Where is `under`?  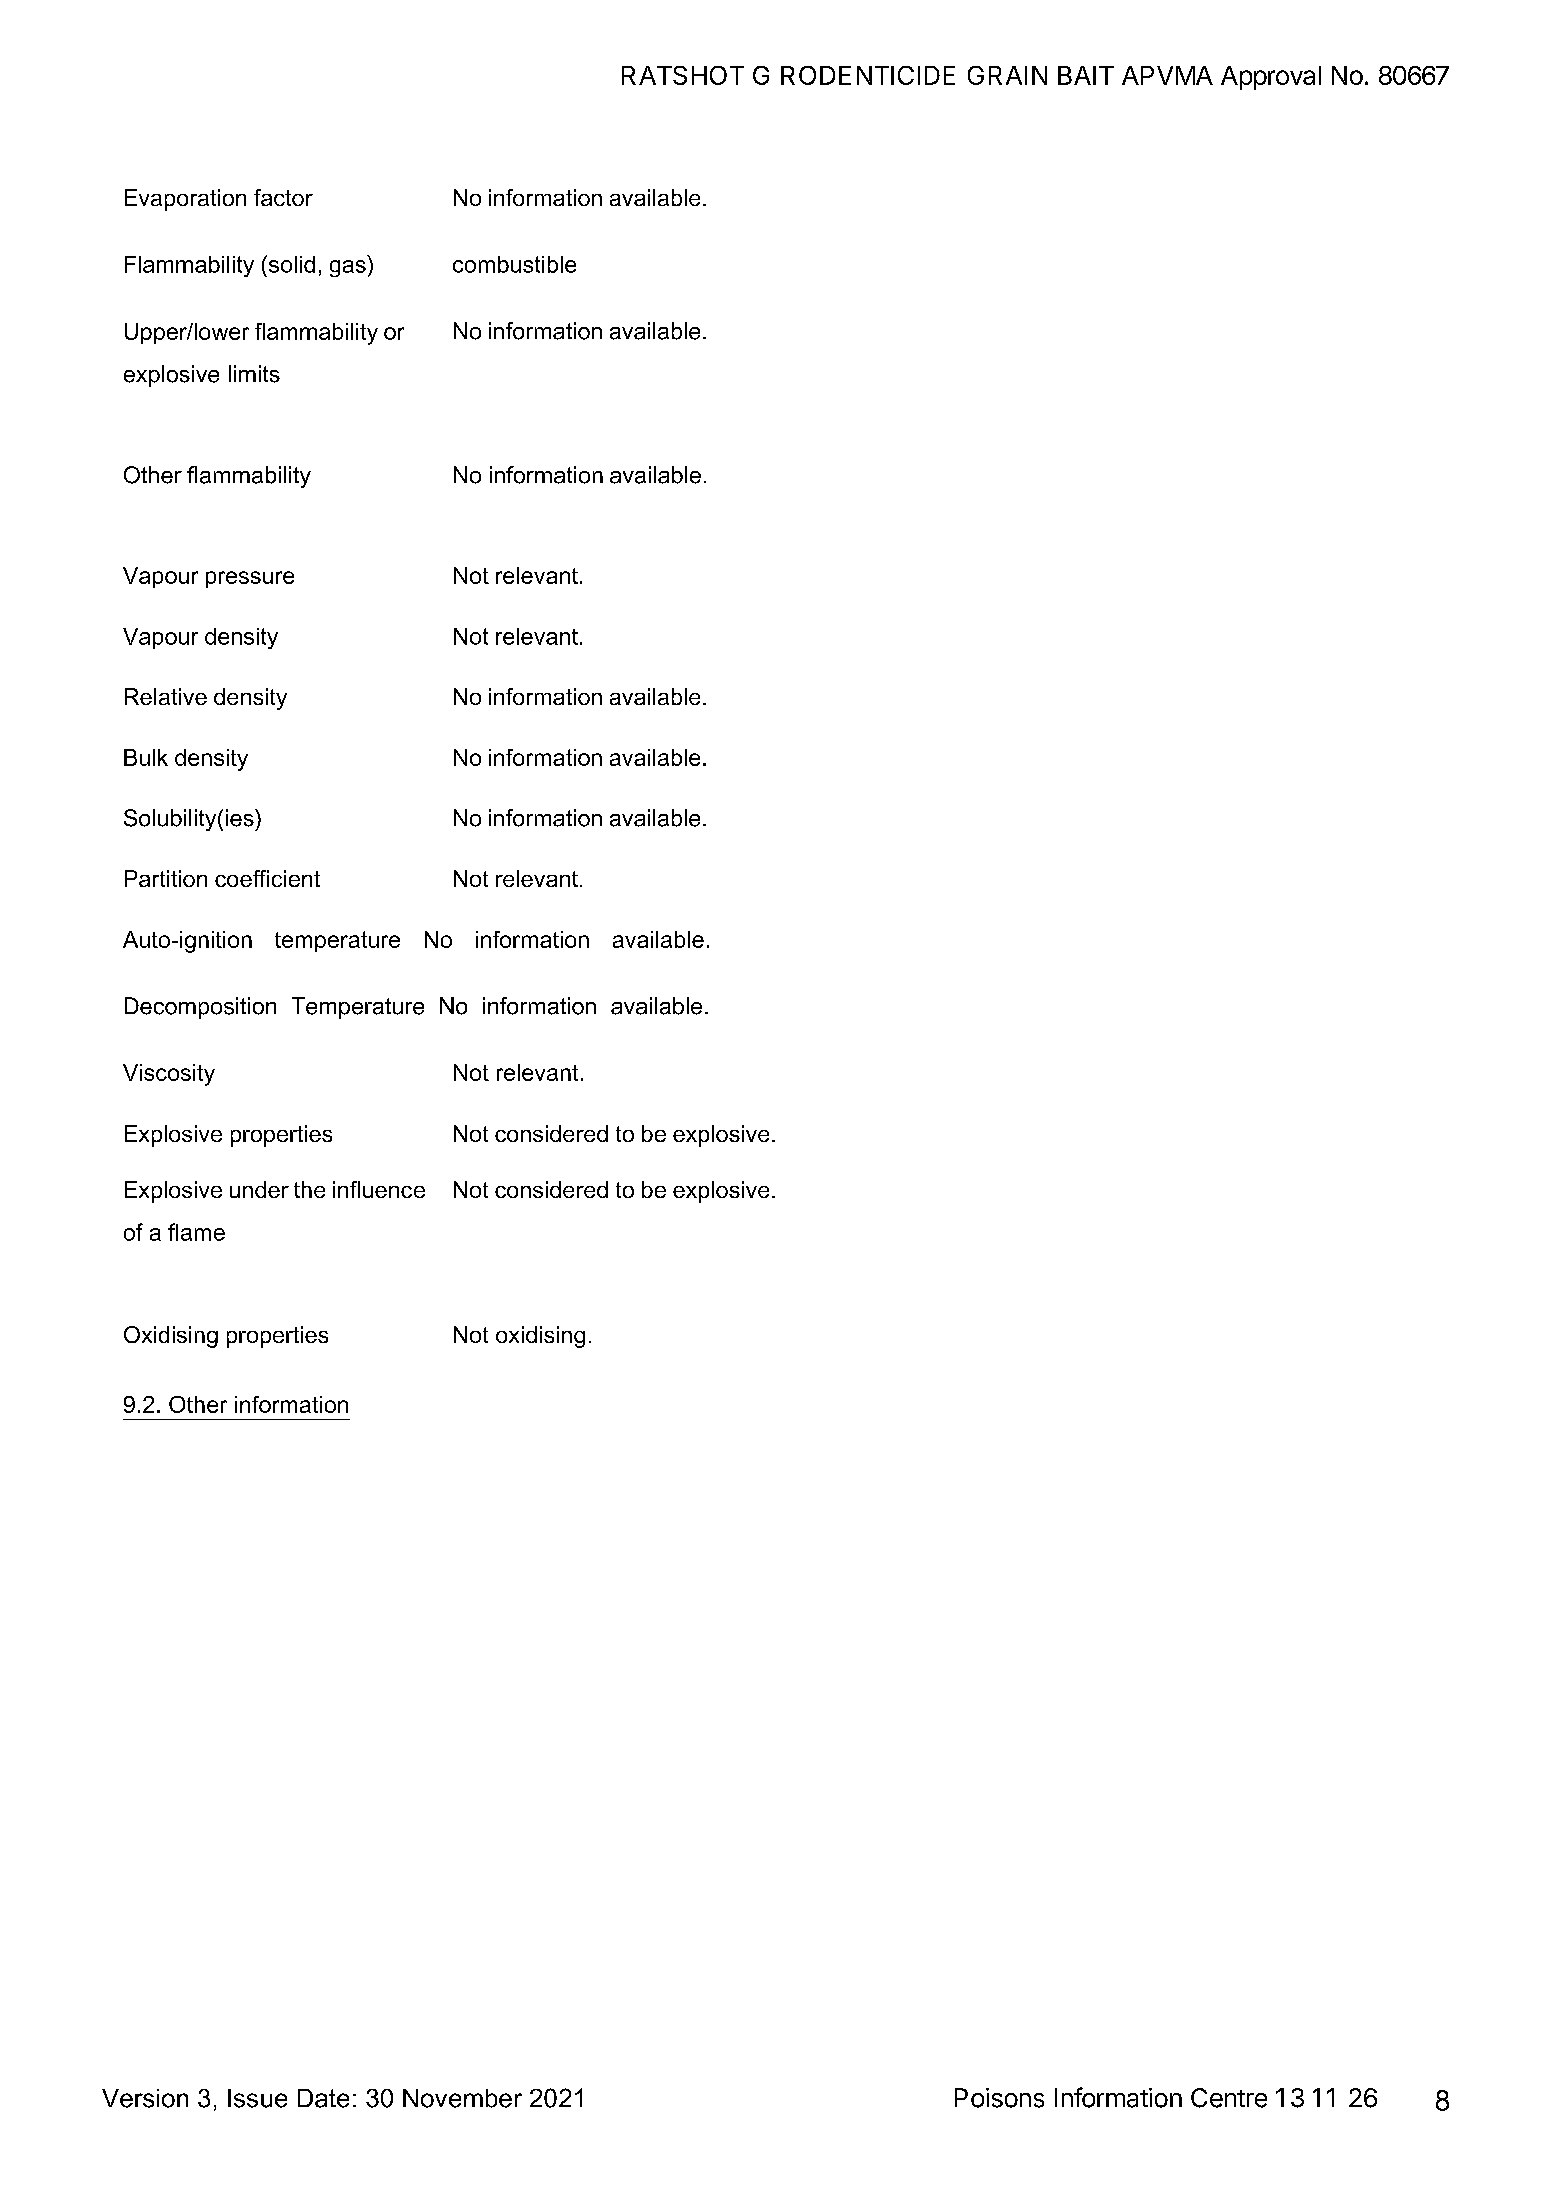 under is located at coordinates (259, 1189).
